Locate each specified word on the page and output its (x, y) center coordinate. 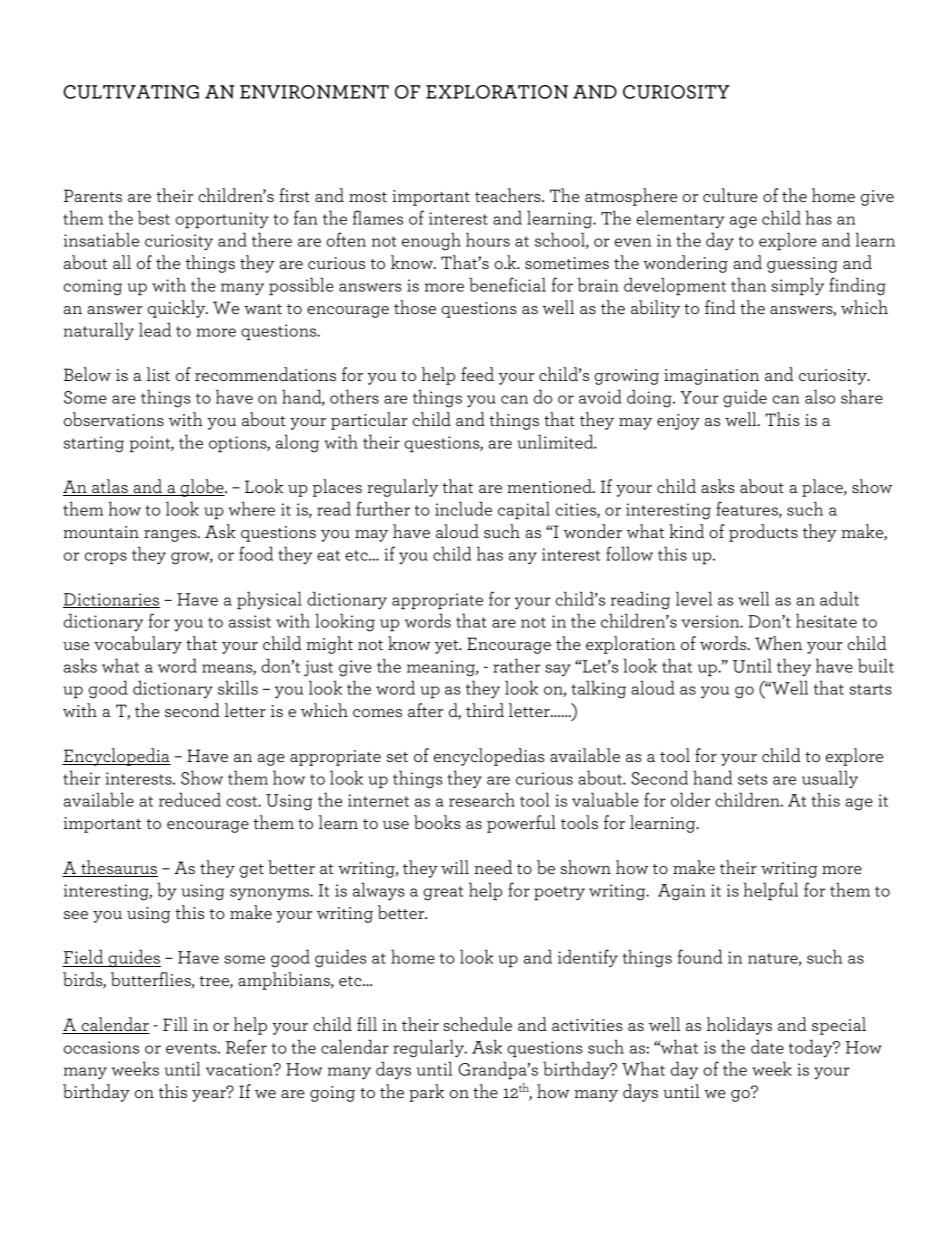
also (820, 397)
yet (448, 647)
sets (752, 779)
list (158, 374)
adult (839, 599)
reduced (190, 800)
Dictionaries (111, 600)
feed (477, 374)
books (437, 822)
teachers (509, 195)
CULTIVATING (131, 92)
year (210, 1095)
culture (730, 195)
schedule (477, 1024)
